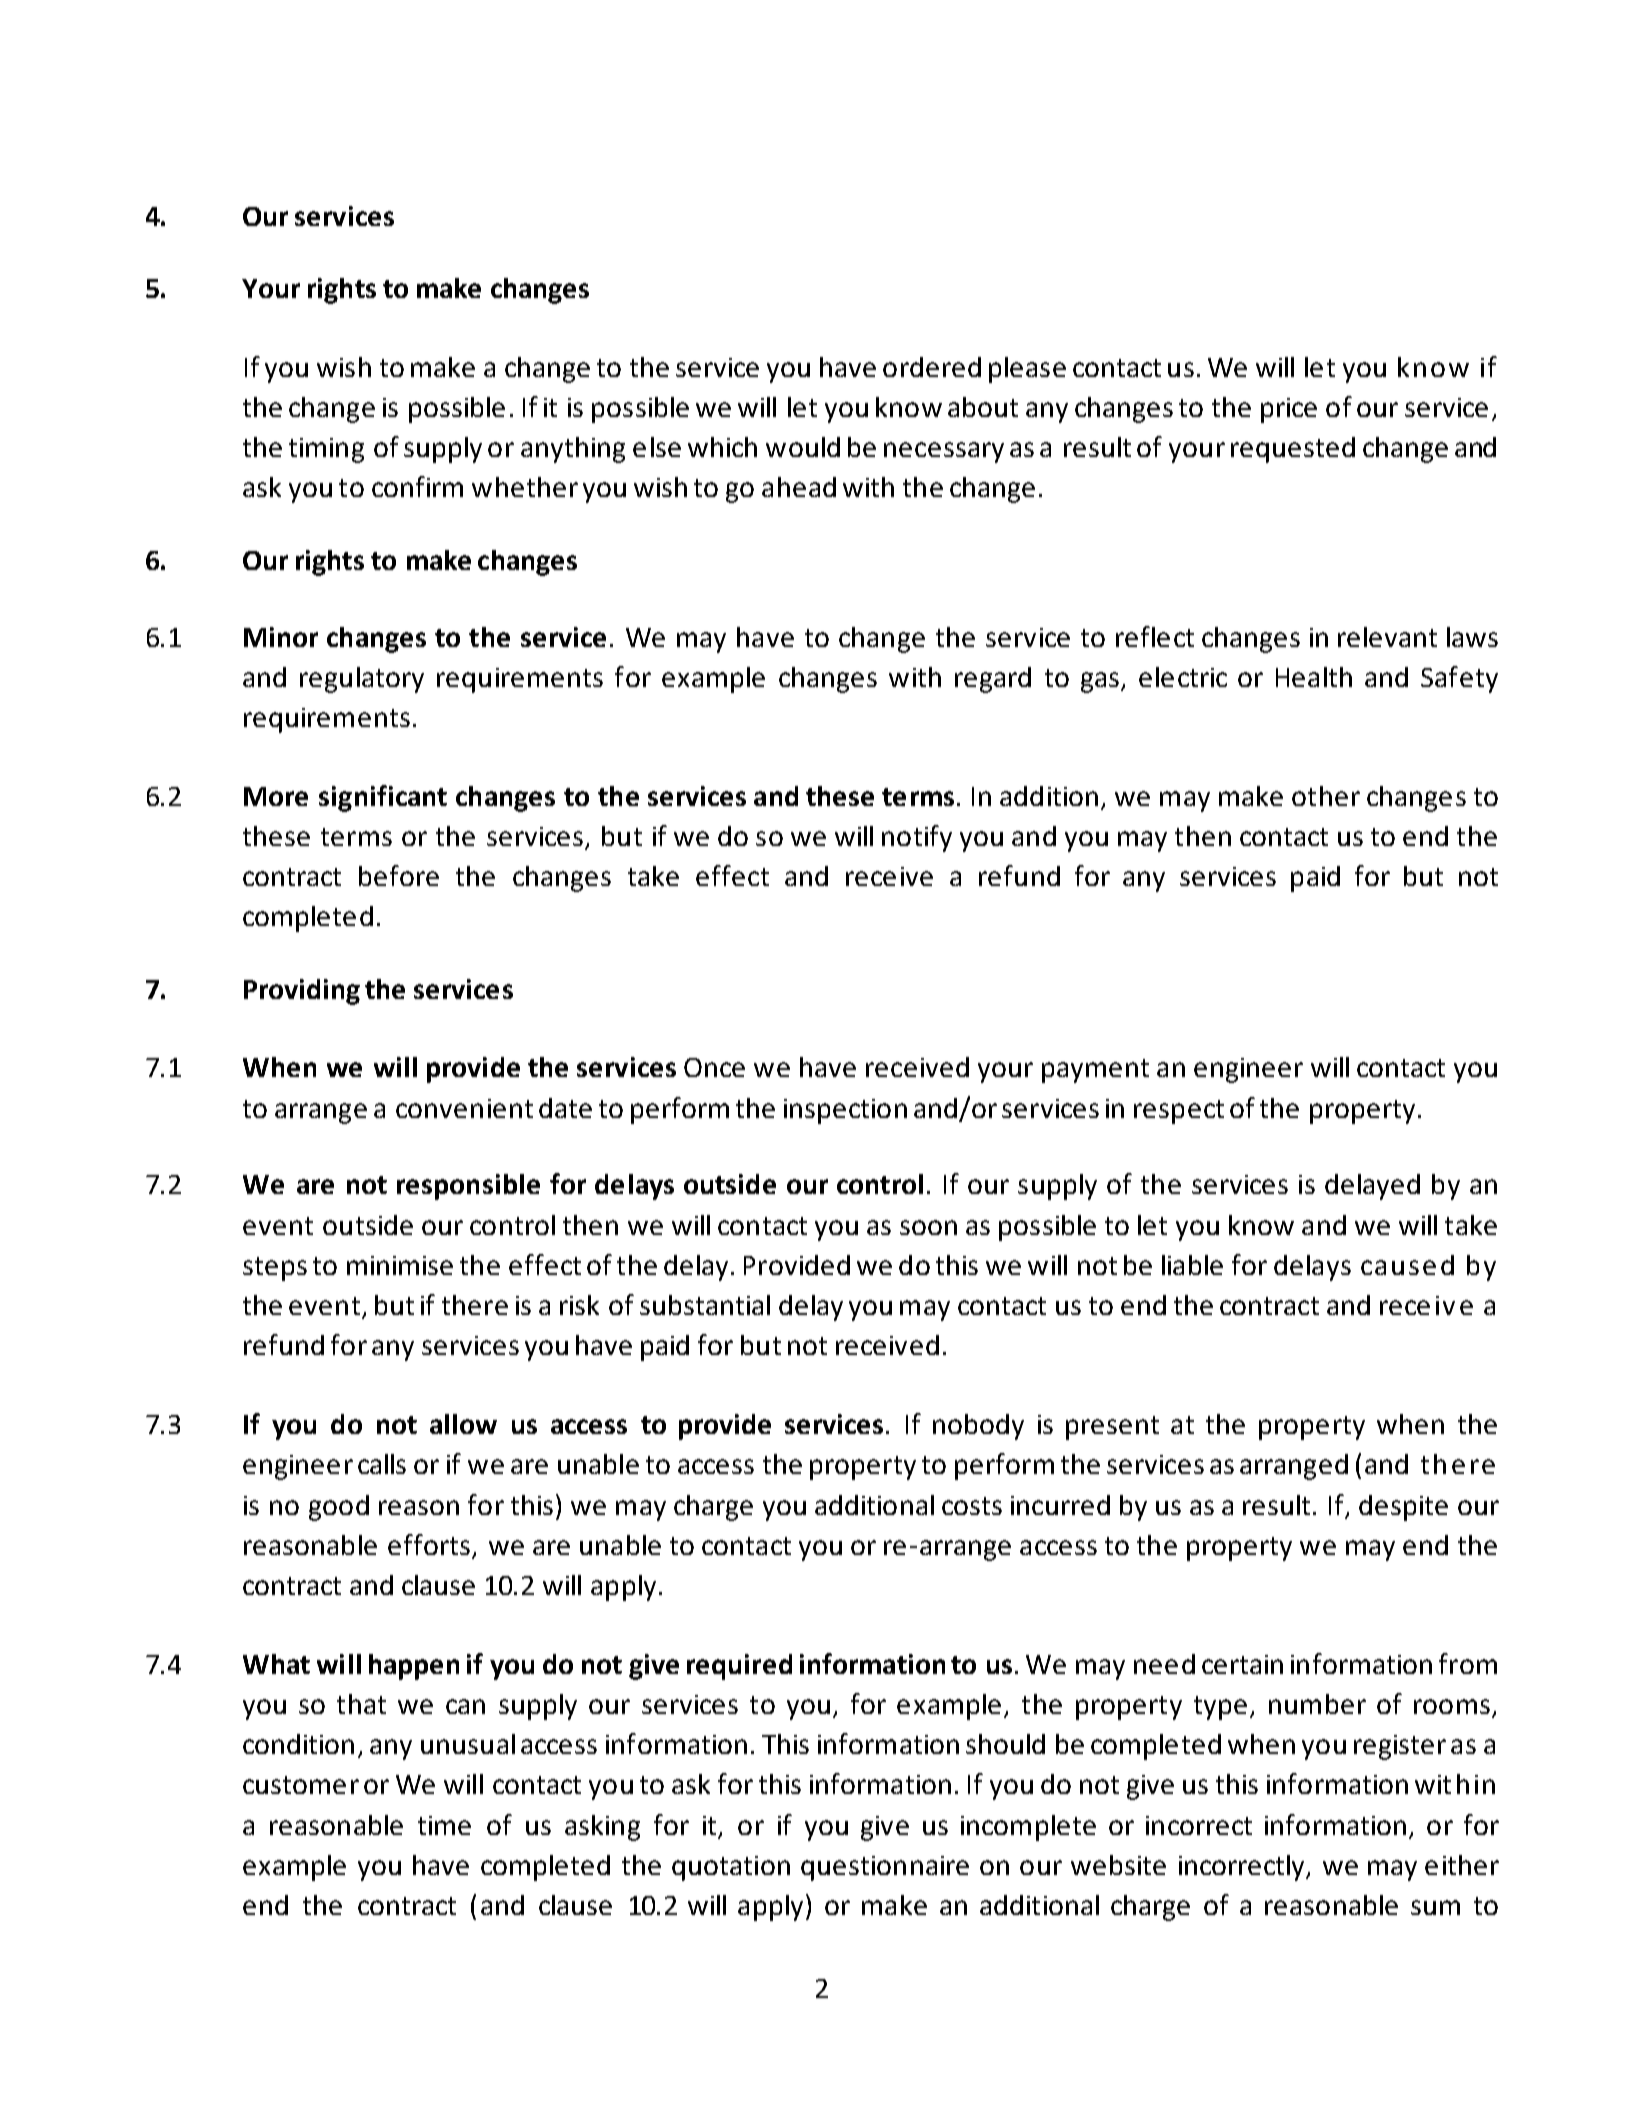  What do you see at coordinates (1289, 410) in the screenshot?
I see `price` at bounding box center [1289, 410].
